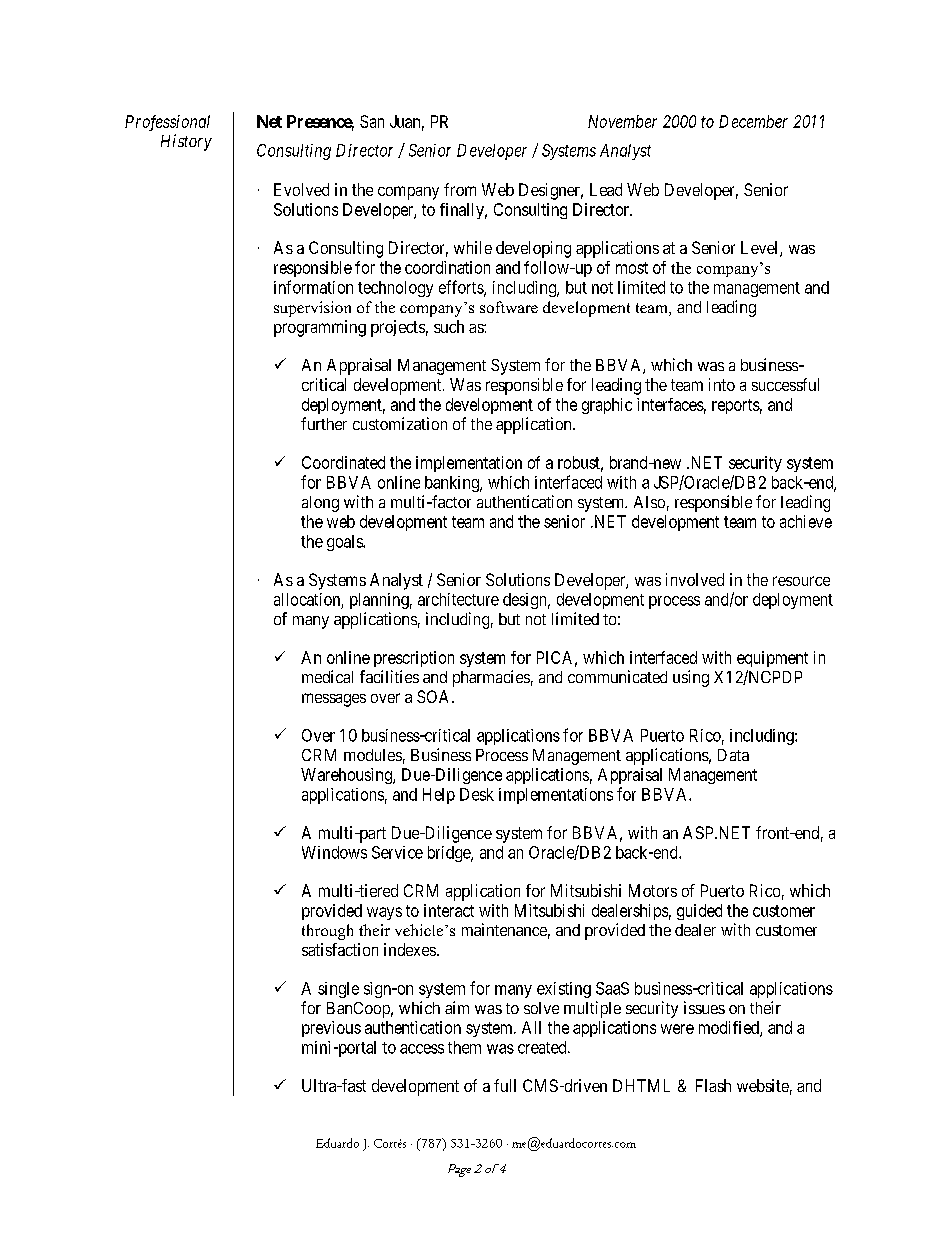  Describe the element at coordinates (331, 1029) in the screenshot. I see `previous` at that location.
